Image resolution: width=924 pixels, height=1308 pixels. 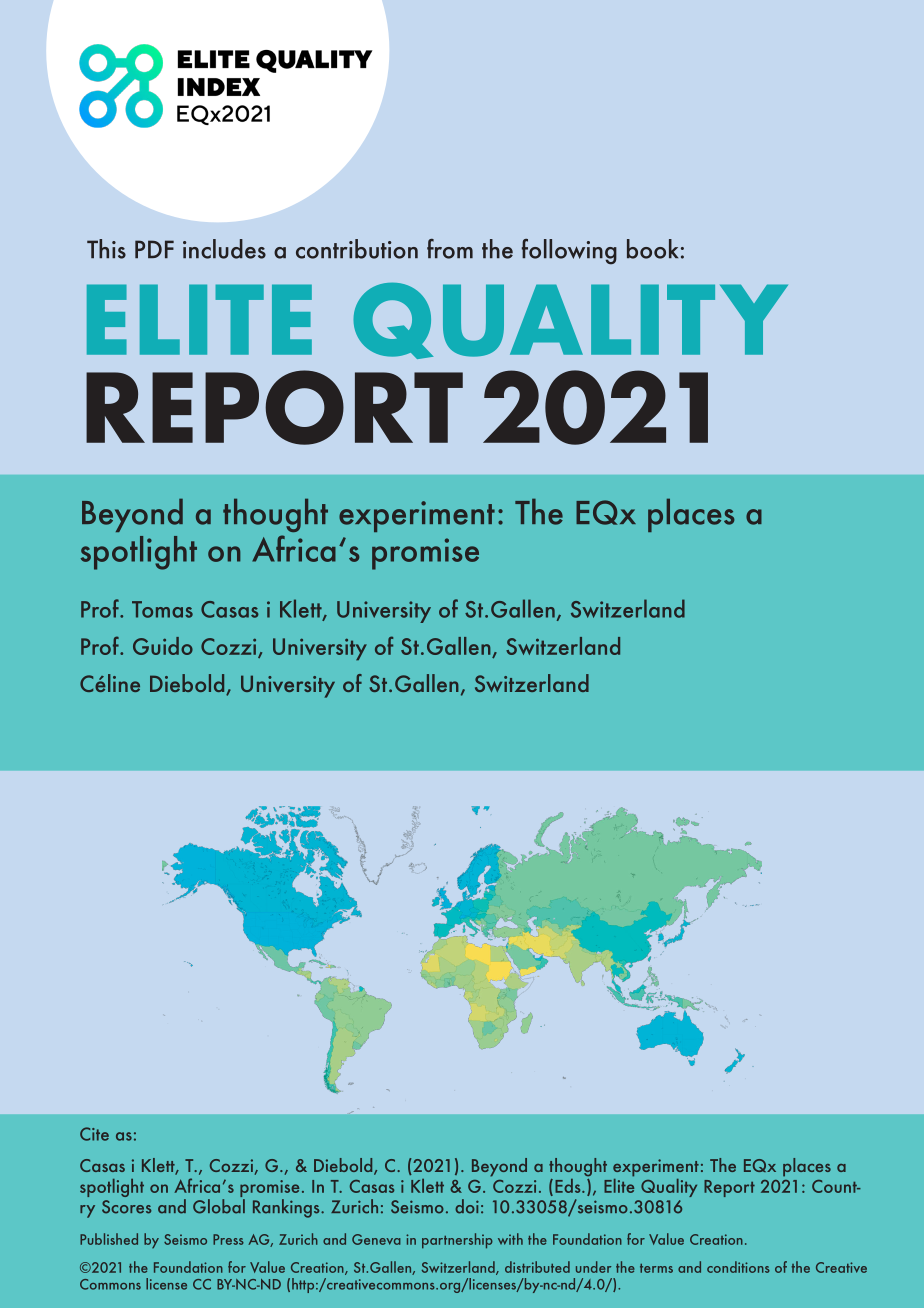 I want to click on Tomas, so click(x=162, y=609).
